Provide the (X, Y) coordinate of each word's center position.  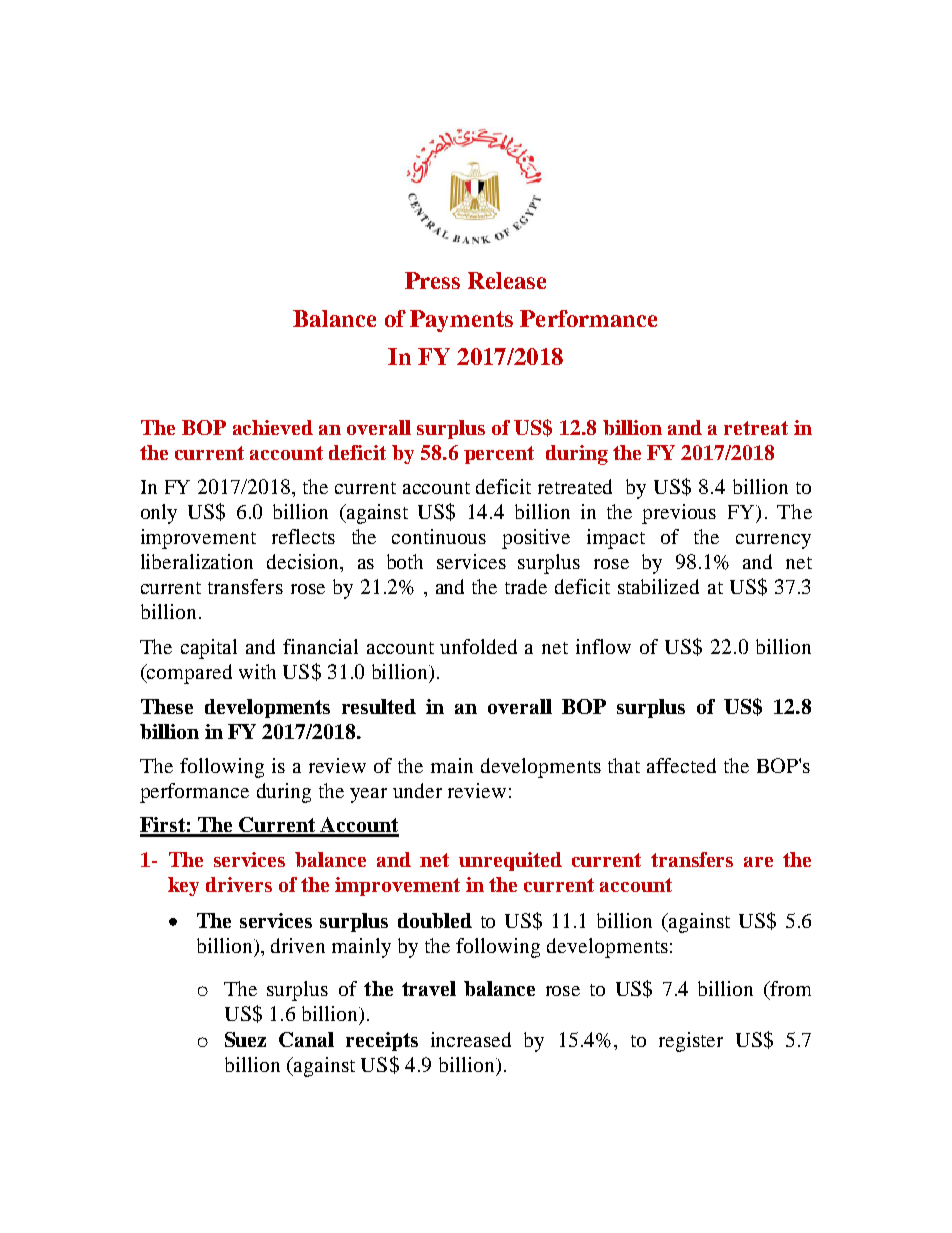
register (691, 1042)
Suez (245, 1039)
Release (507, 280)
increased (471, 1039)
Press (432, 280)
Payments (461, 321)
